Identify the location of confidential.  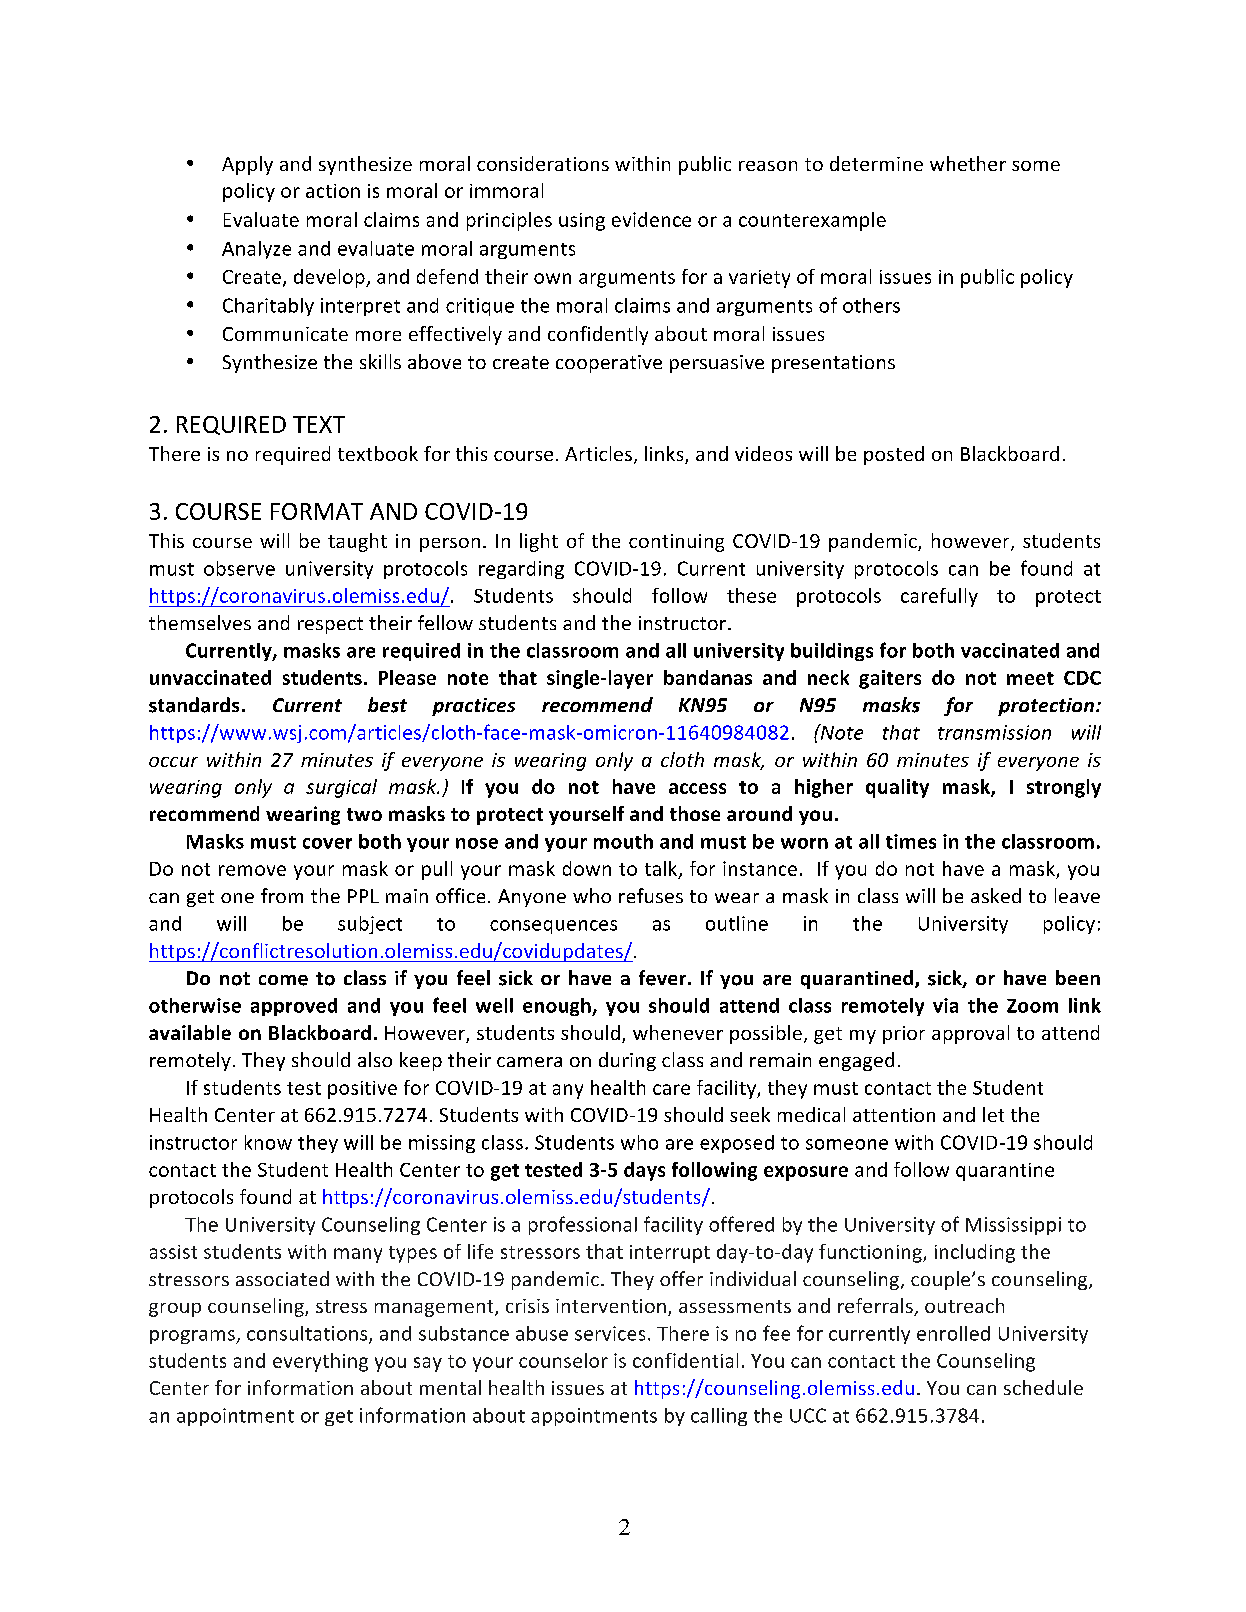
(685, 1360).
